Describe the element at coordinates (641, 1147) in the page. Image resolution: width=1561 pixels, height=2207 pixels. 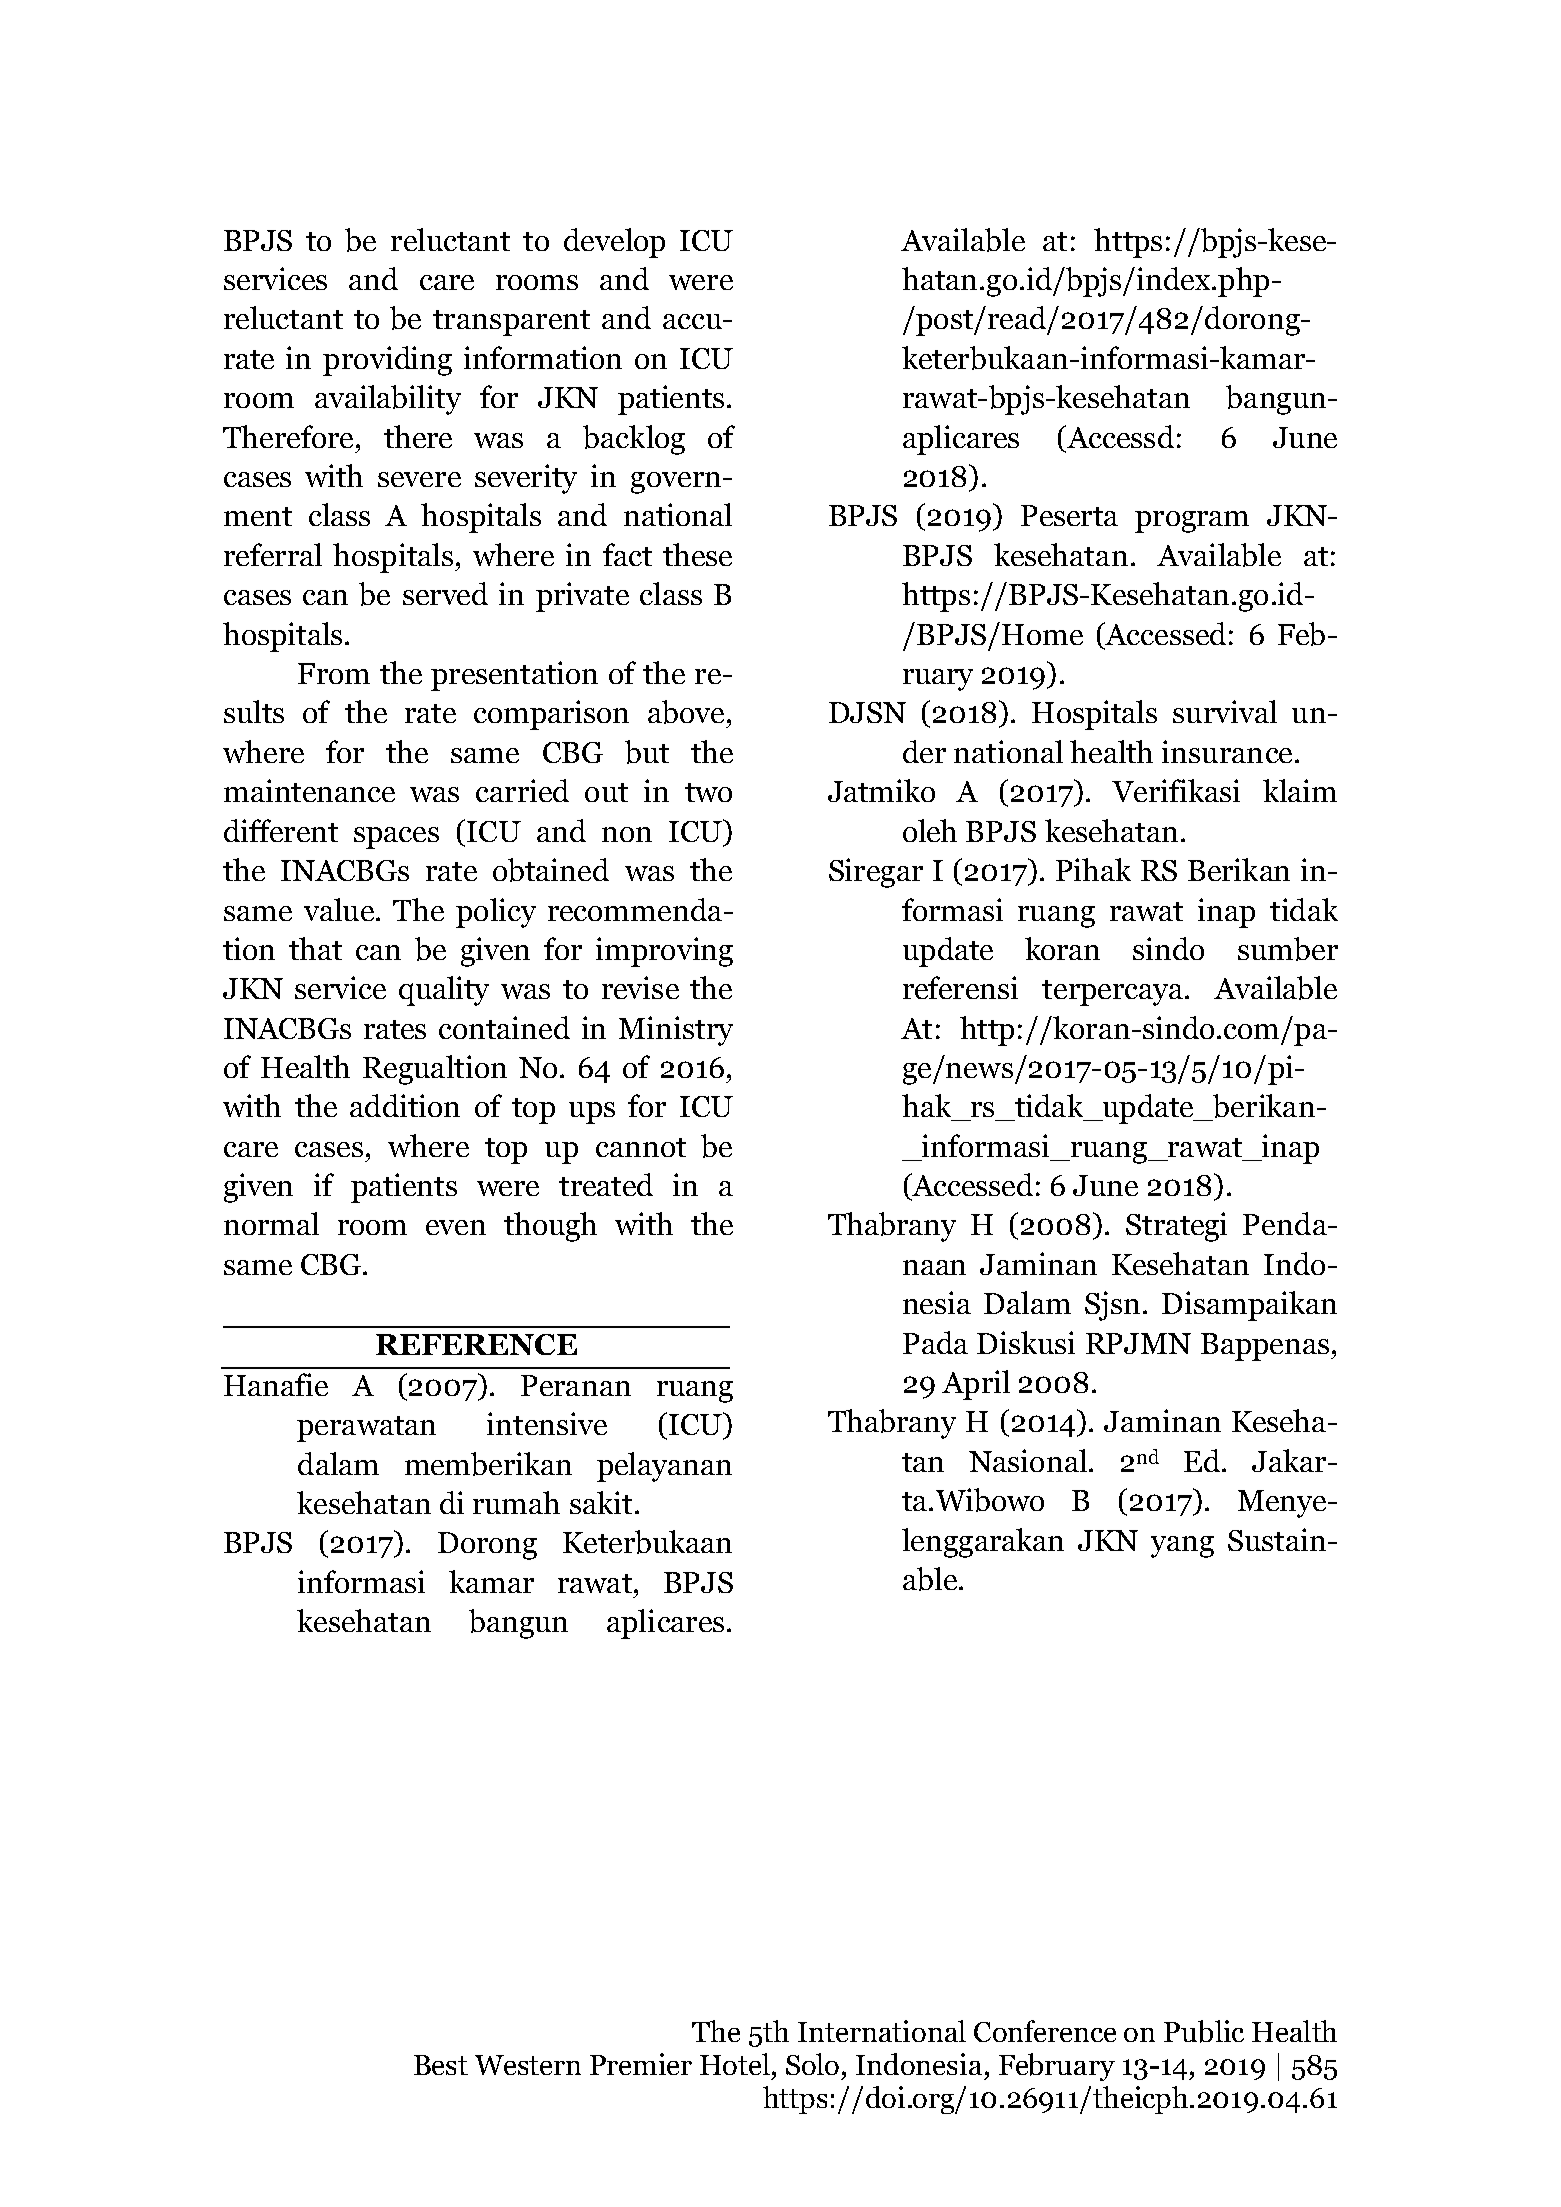
I see `cannot` at that location.
